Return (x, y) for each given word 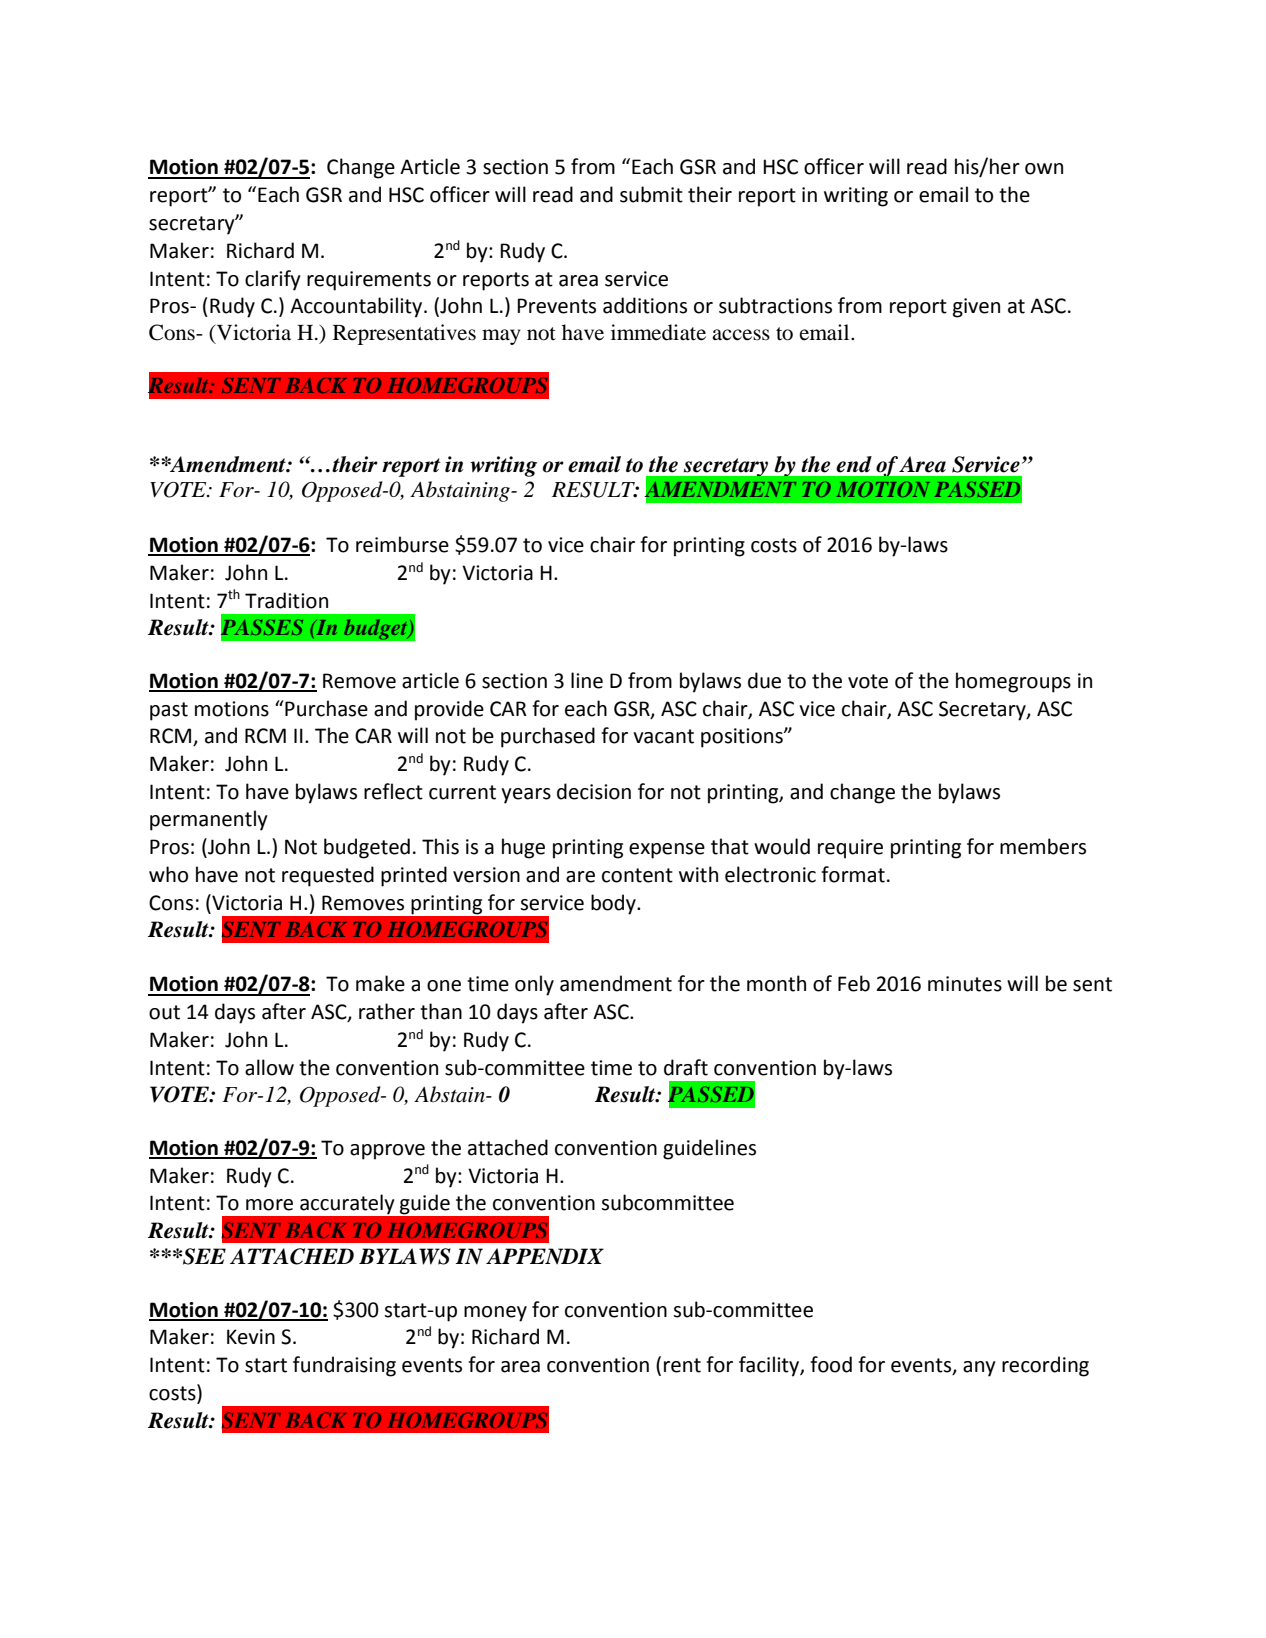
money (495, 1314)
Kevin (251, 1337)
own (1044, 169)
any (979, 1369)
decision (594, 791)
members (1043, 846)
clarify (273, 280)
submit (651, 194)
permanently (209, 820)
